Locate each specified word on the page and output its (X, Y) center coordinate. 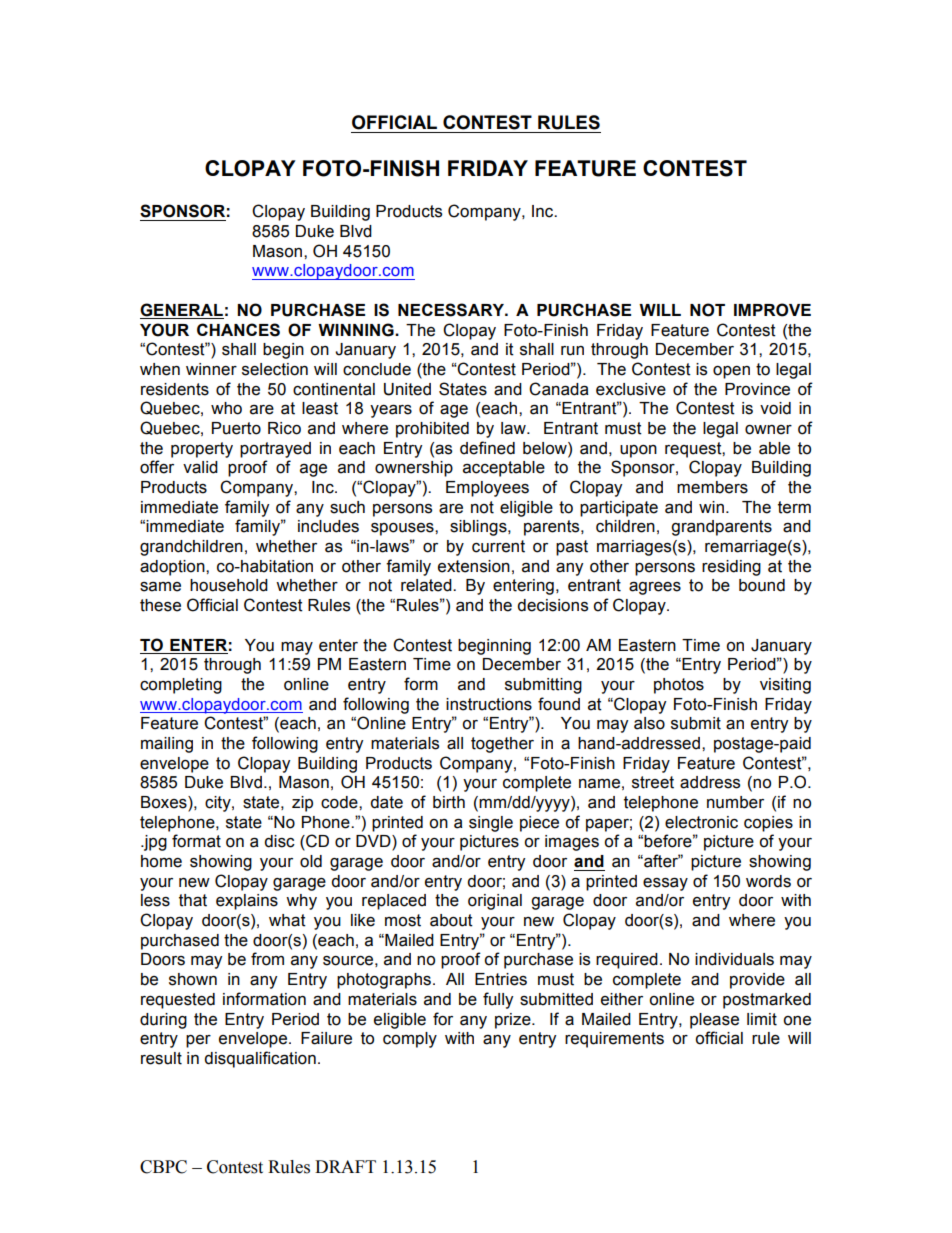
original (495, 902)
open (731, 372)
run (572, 351)
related (427, 585)
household (229, 585)
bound (762, 585)
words (768, 881)
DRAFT (345, 1166)
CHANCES (238, 330)
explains (247, 902)
